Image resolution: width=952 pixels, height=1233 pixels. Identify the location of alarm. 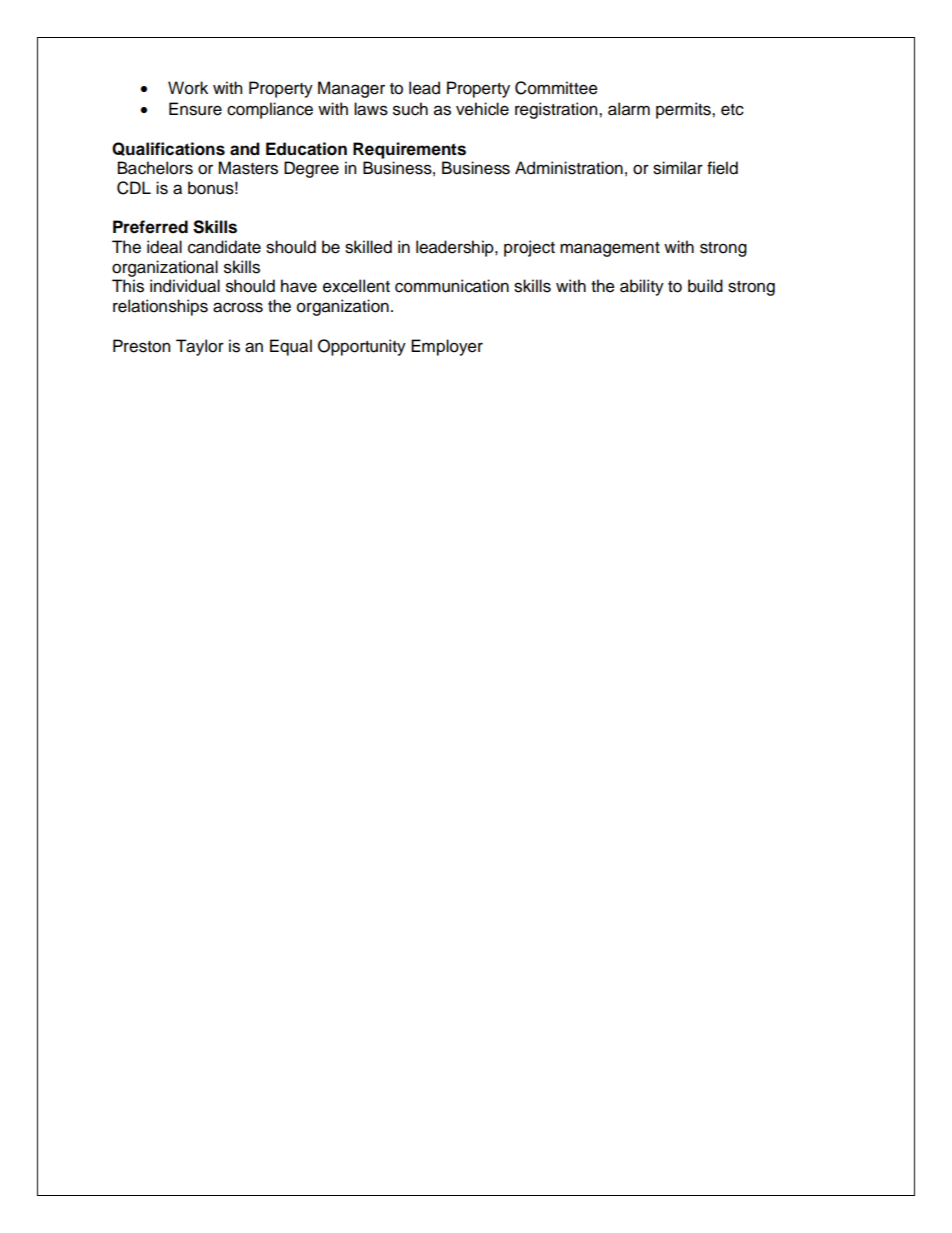
(629, 109).
